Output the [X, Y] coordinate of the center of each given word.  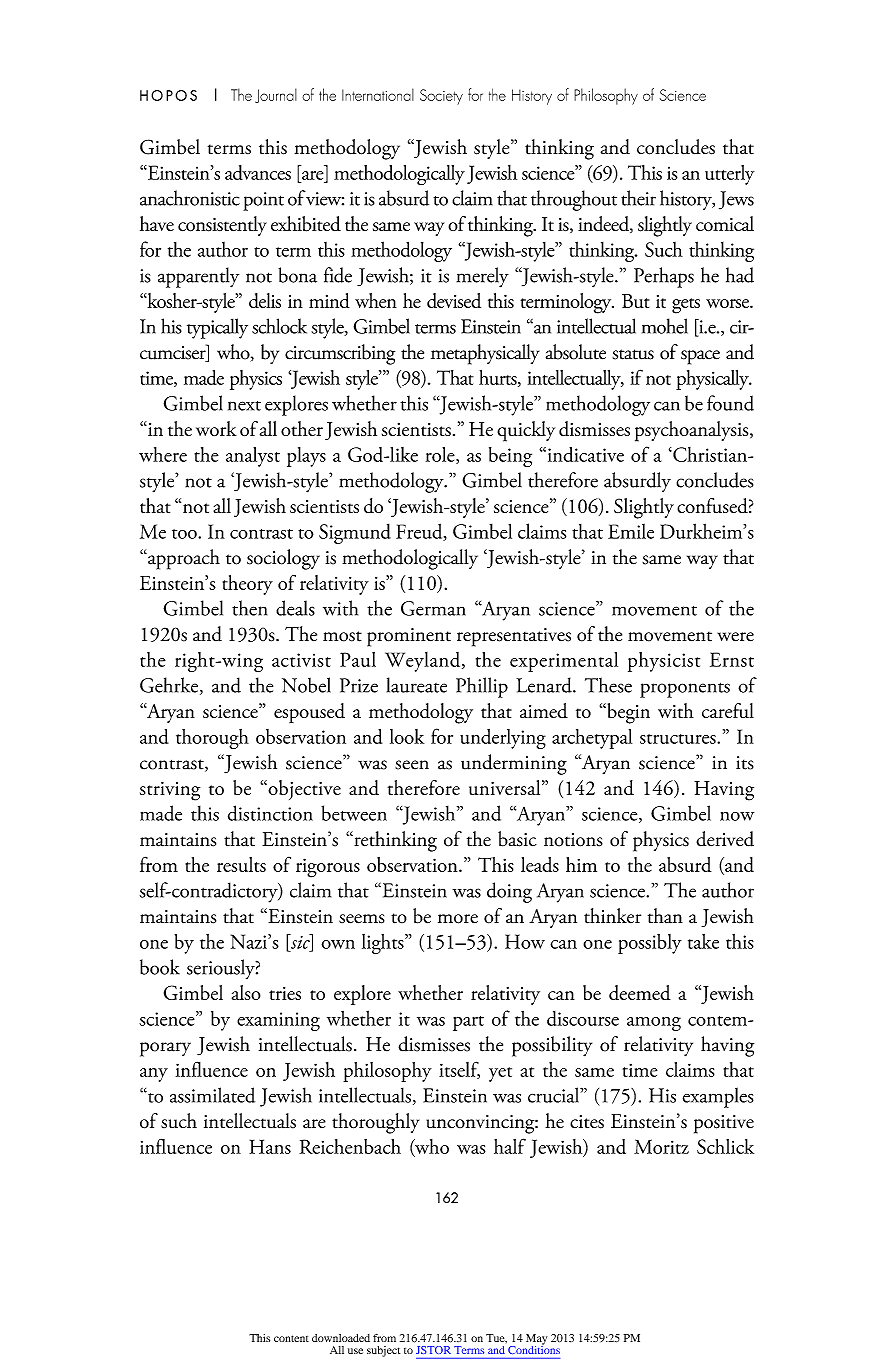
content [291, 1338]
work [216, 428]
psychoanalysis [693, 431]
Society [441, 97]
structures [679, 739]
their [638, 198]
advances [258, 172]
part [468, 1023]
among [654, 1024]
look [407, 736]
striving [170, 791]
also [246, 992]
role [441, 455]
